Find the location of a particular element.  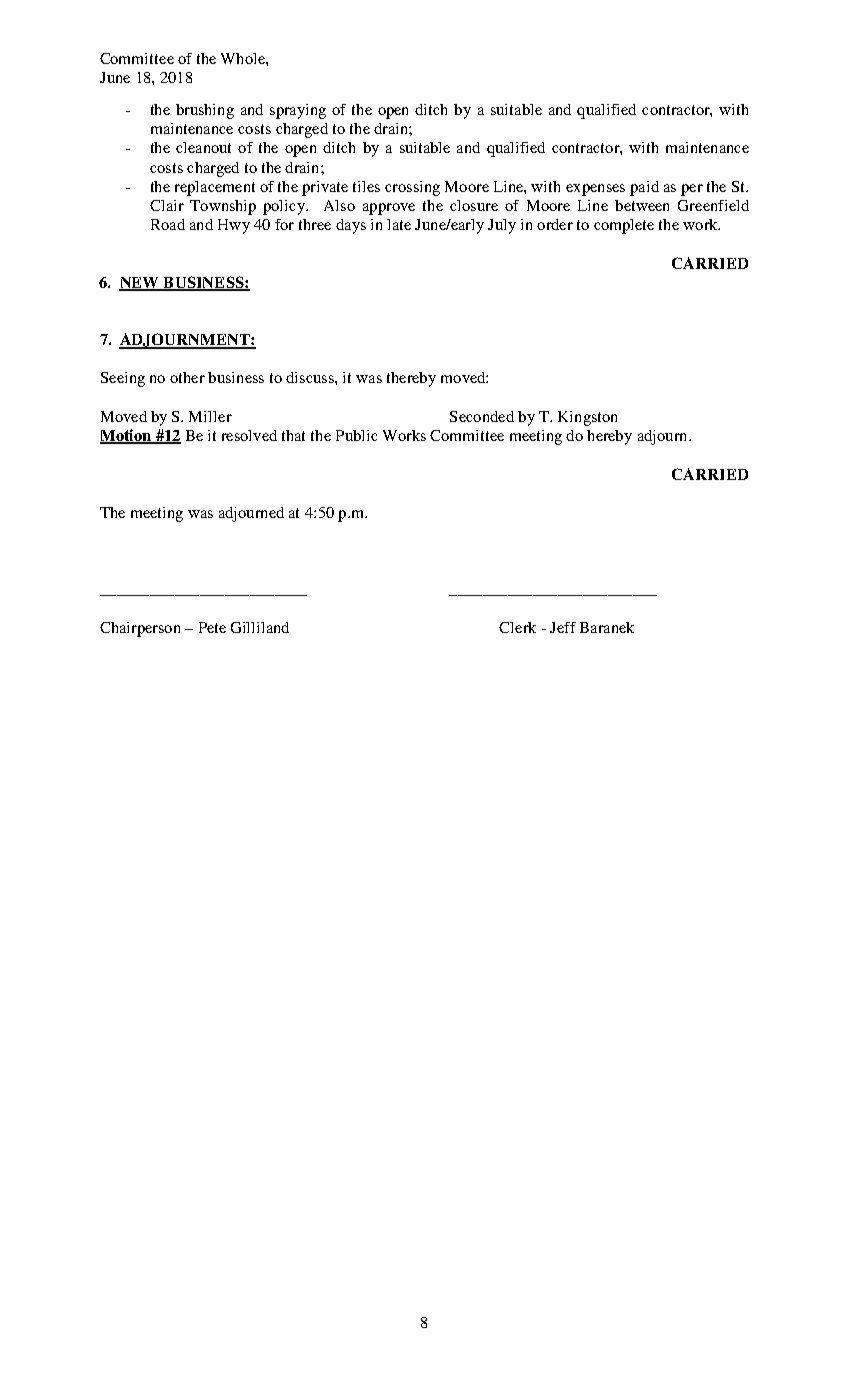

other is located at coordinates (187, 377).
